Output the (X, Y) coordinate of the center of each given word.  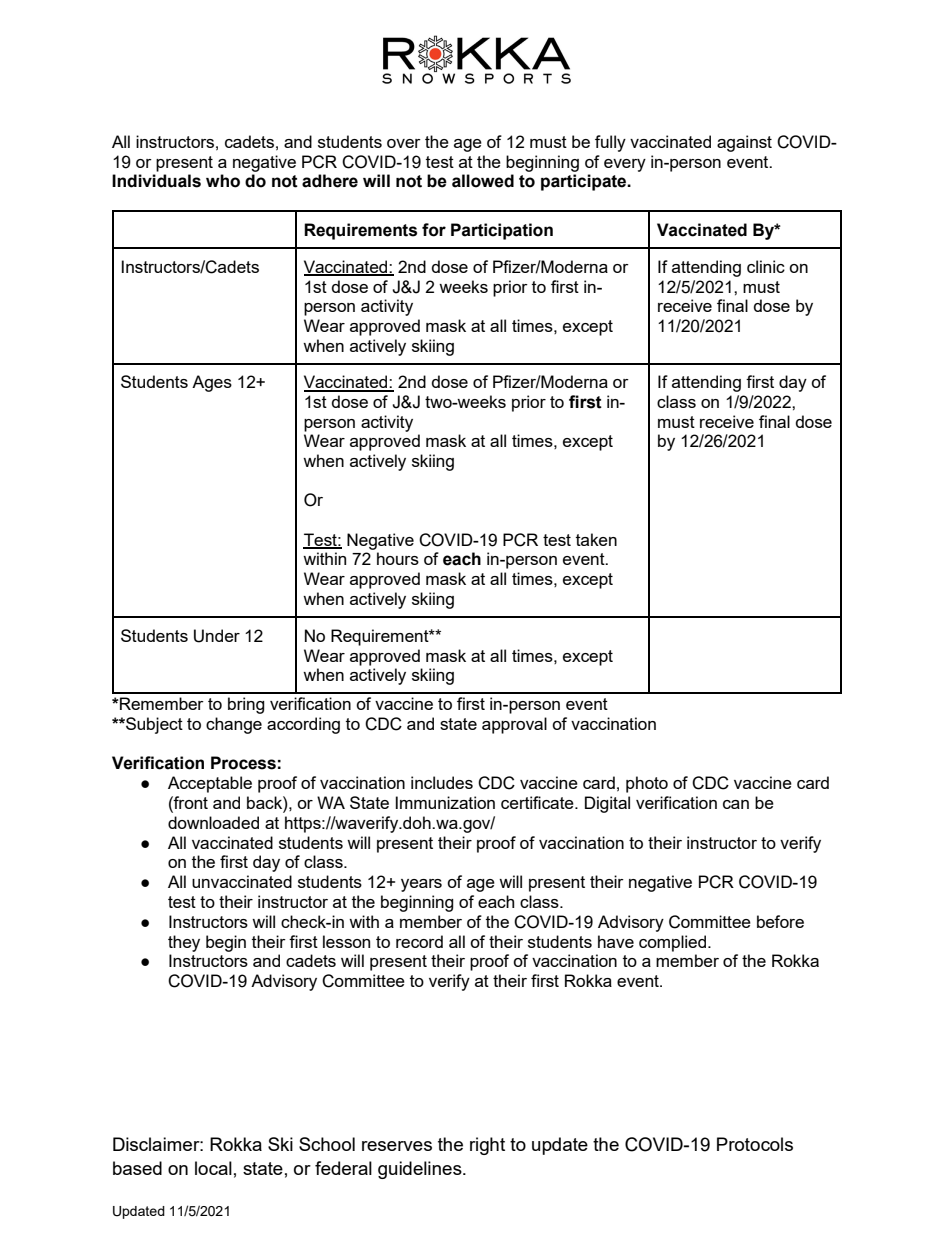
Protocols (755, 1144)
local (213, 1168)
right (487, 1146)
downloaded (213, 822)
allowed (483, 181)
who (223, 181)
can (736, 804)
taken (596, 539)
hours (398, 558)
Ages (212, 383)
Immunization (445, 802)
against (744, 143)
